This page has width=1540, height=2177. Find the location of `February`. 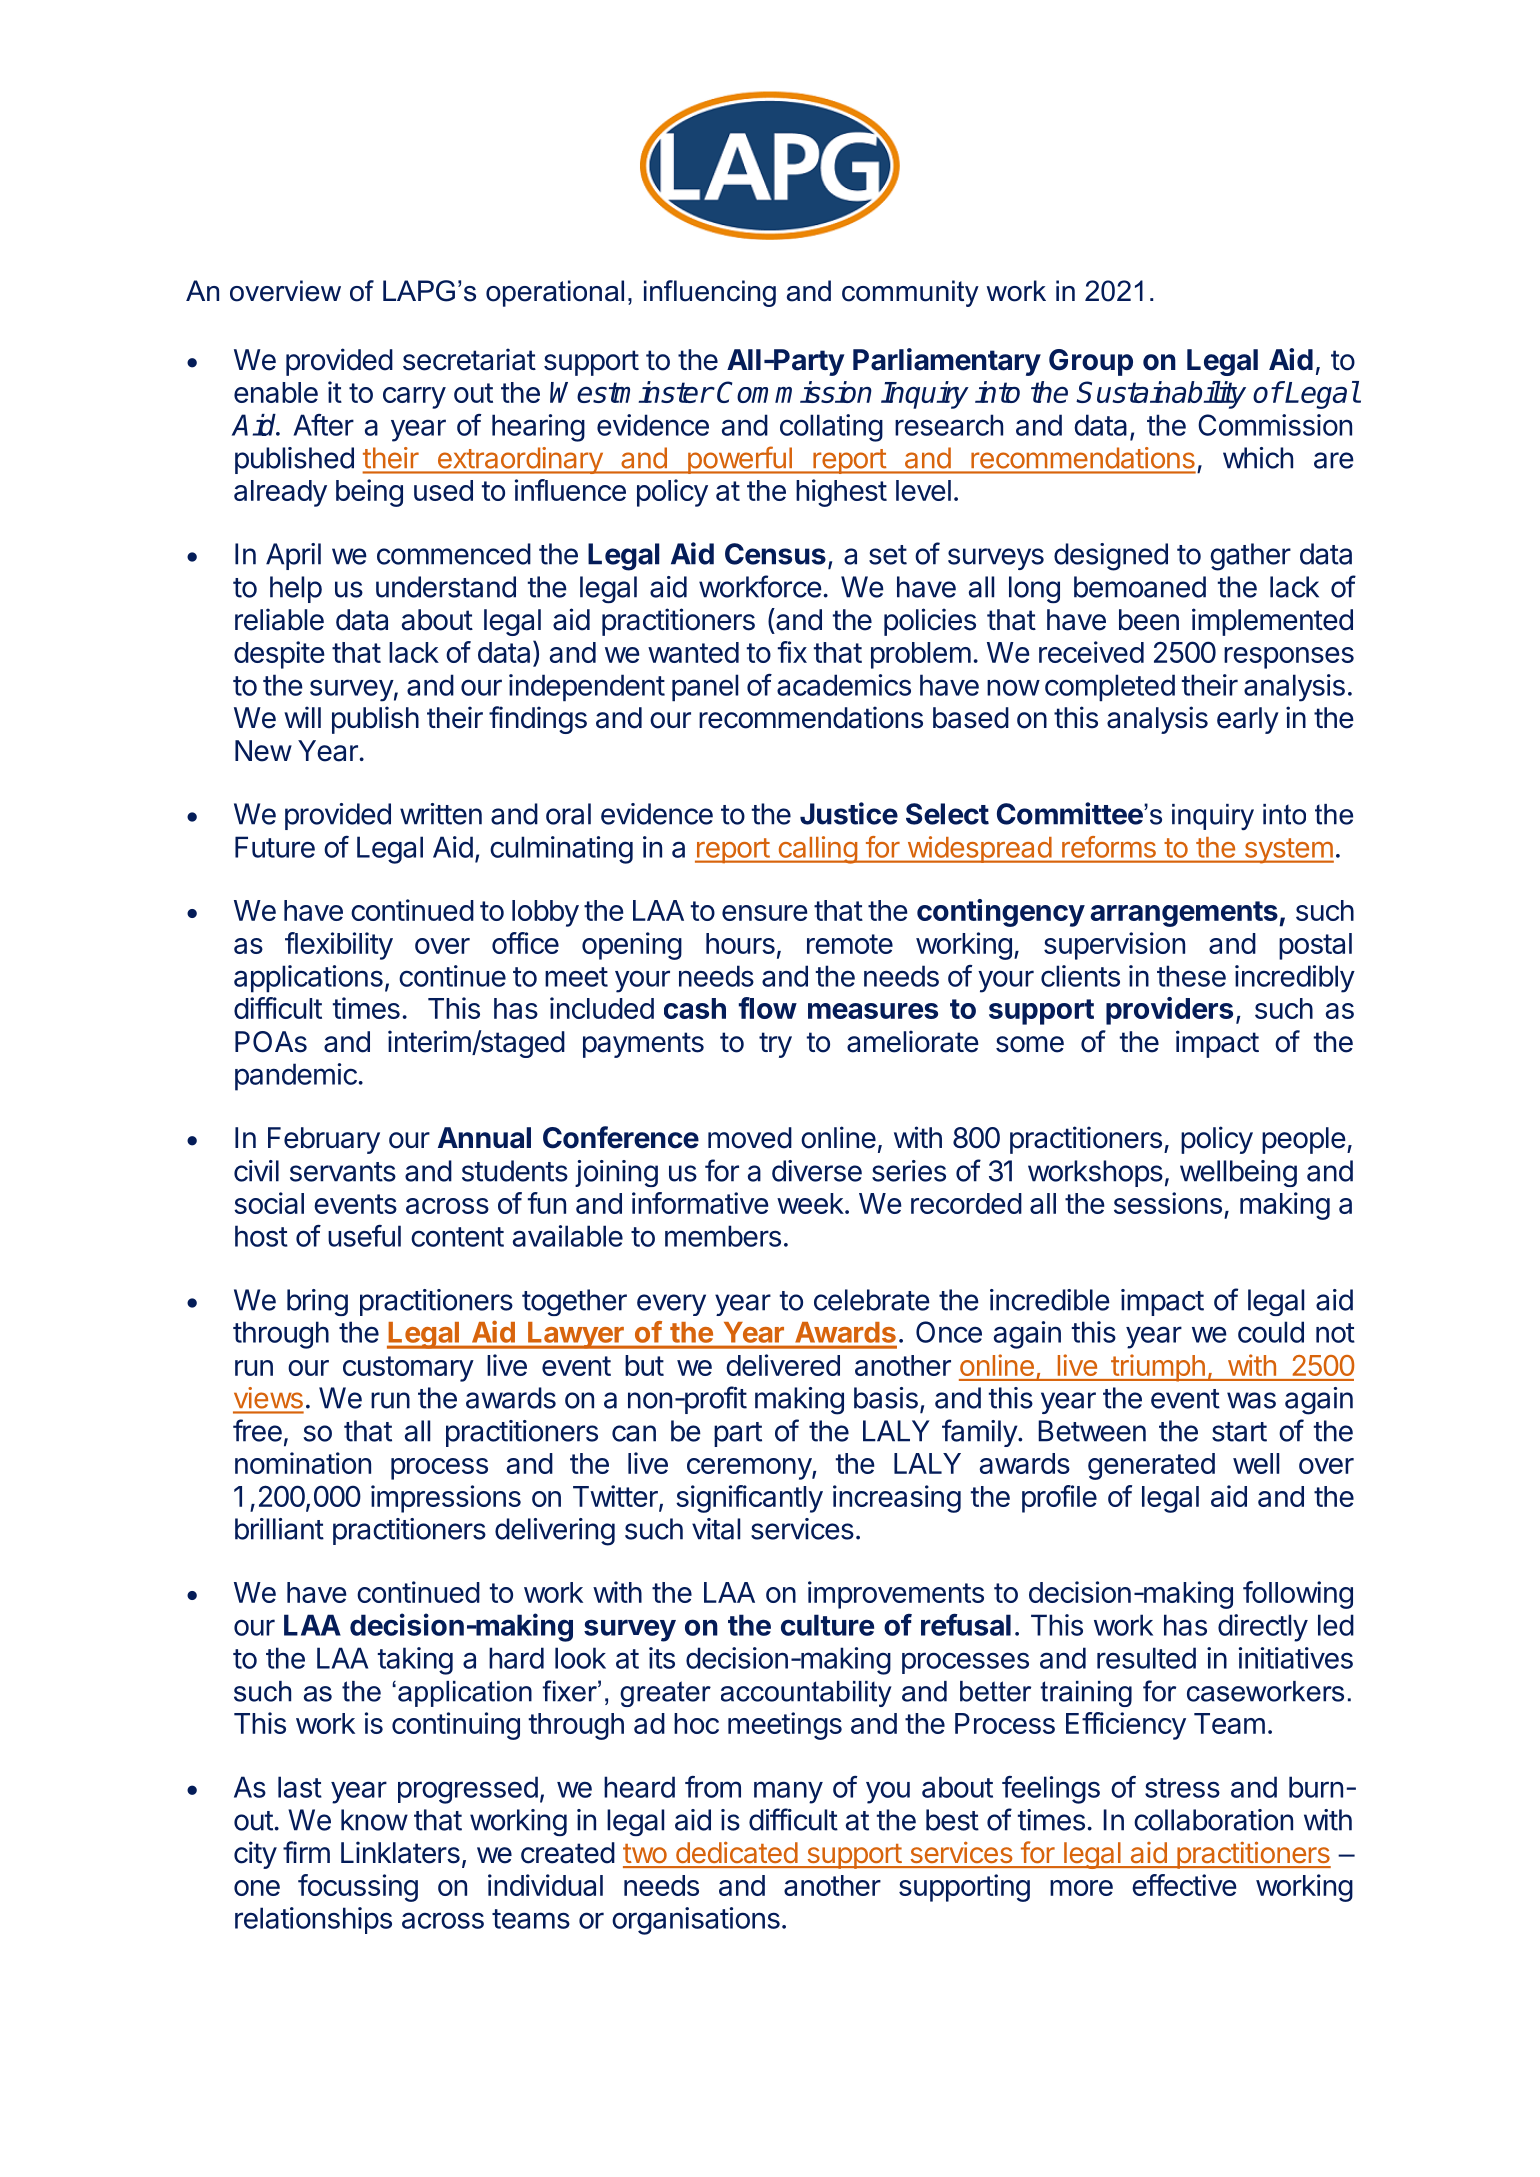

February is located at coordinates (324, 1140).
